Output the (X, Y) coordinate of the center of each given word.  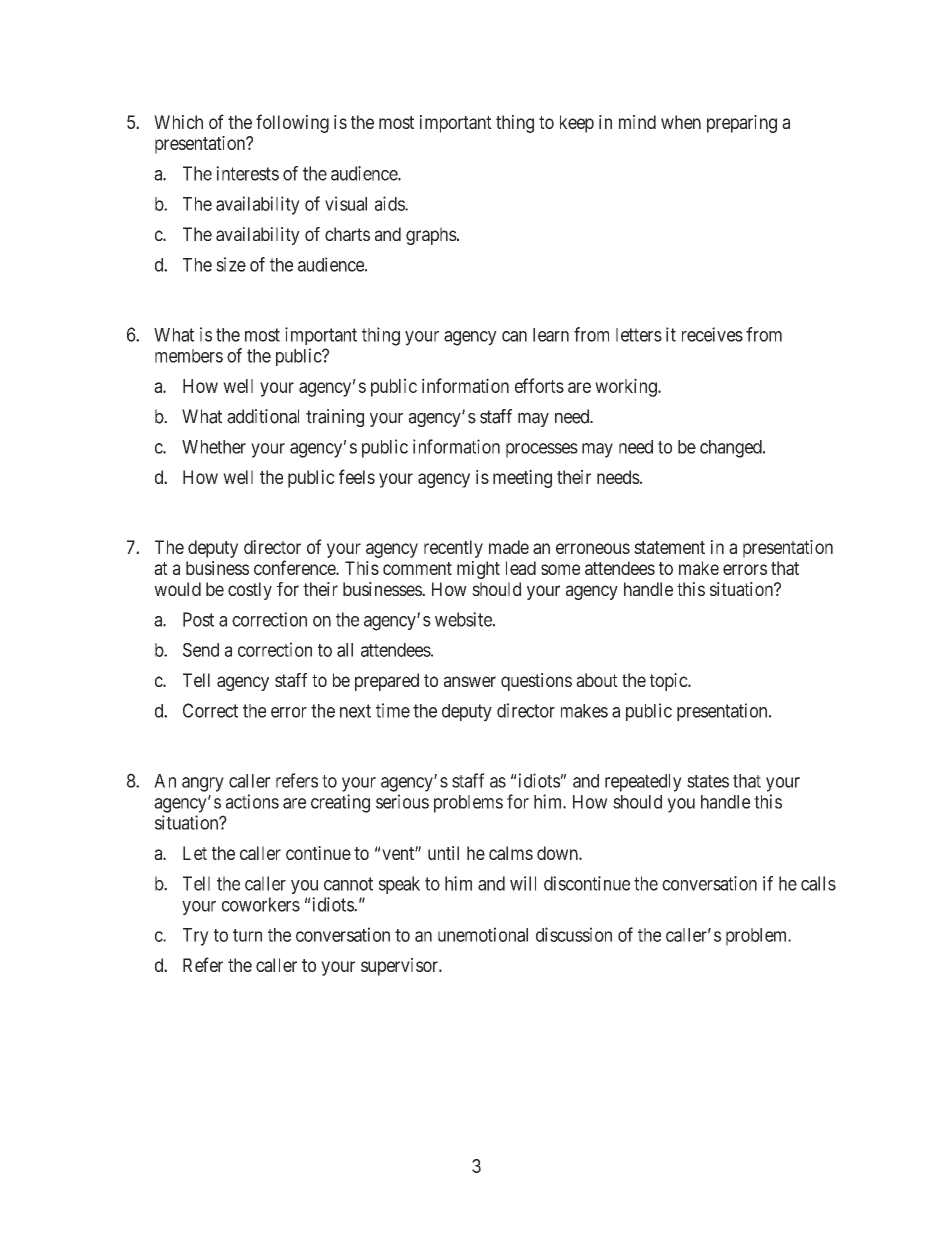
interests (247, 173)
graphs (431, 236)
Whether (214, 447)
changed (732, 449)
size (231, 264)
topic (669, 682)
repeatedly (643, 783)
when (681, 122)
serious (402, 801)
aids (390, 203)
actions (252, 801)
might (478, 570)
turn (247, 935)
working (627, 387)
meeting (522, 479)
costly (250, 591)
